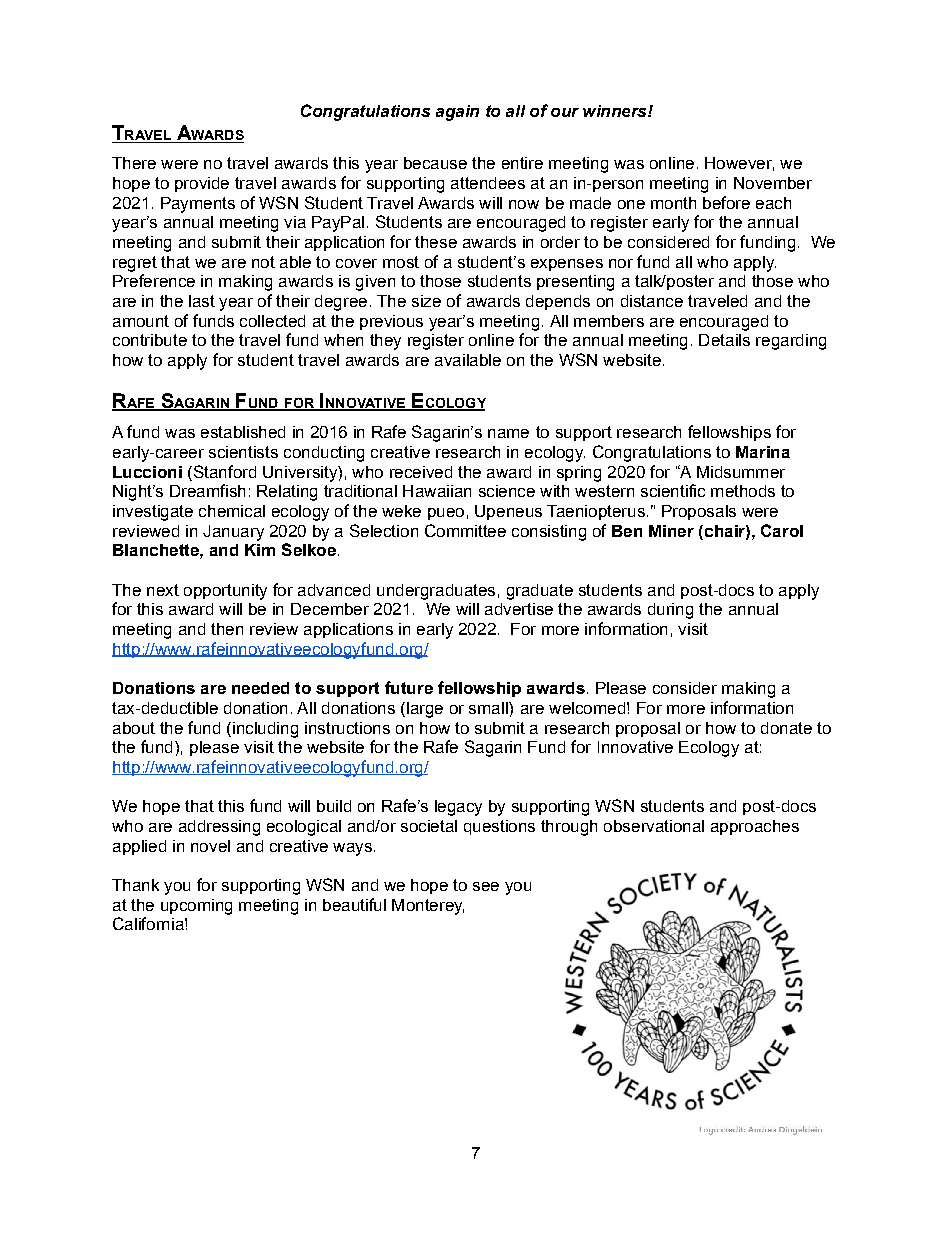 The width and height of the screenshot is (952, 1233). Describe the element at coordinates (724, 340) in the screenshot. I see `Details` at that location.
